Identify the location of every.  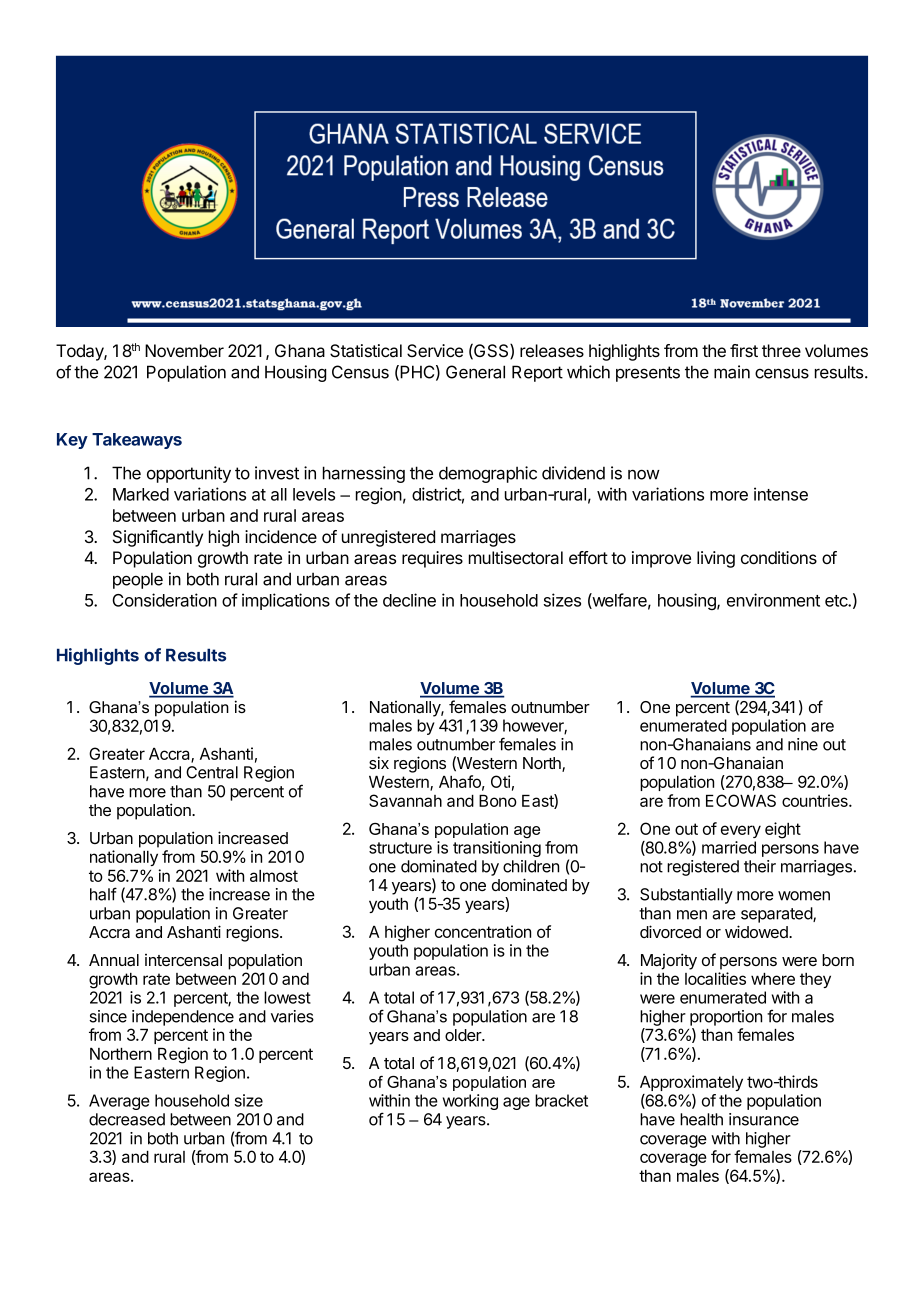
(741, 831).
